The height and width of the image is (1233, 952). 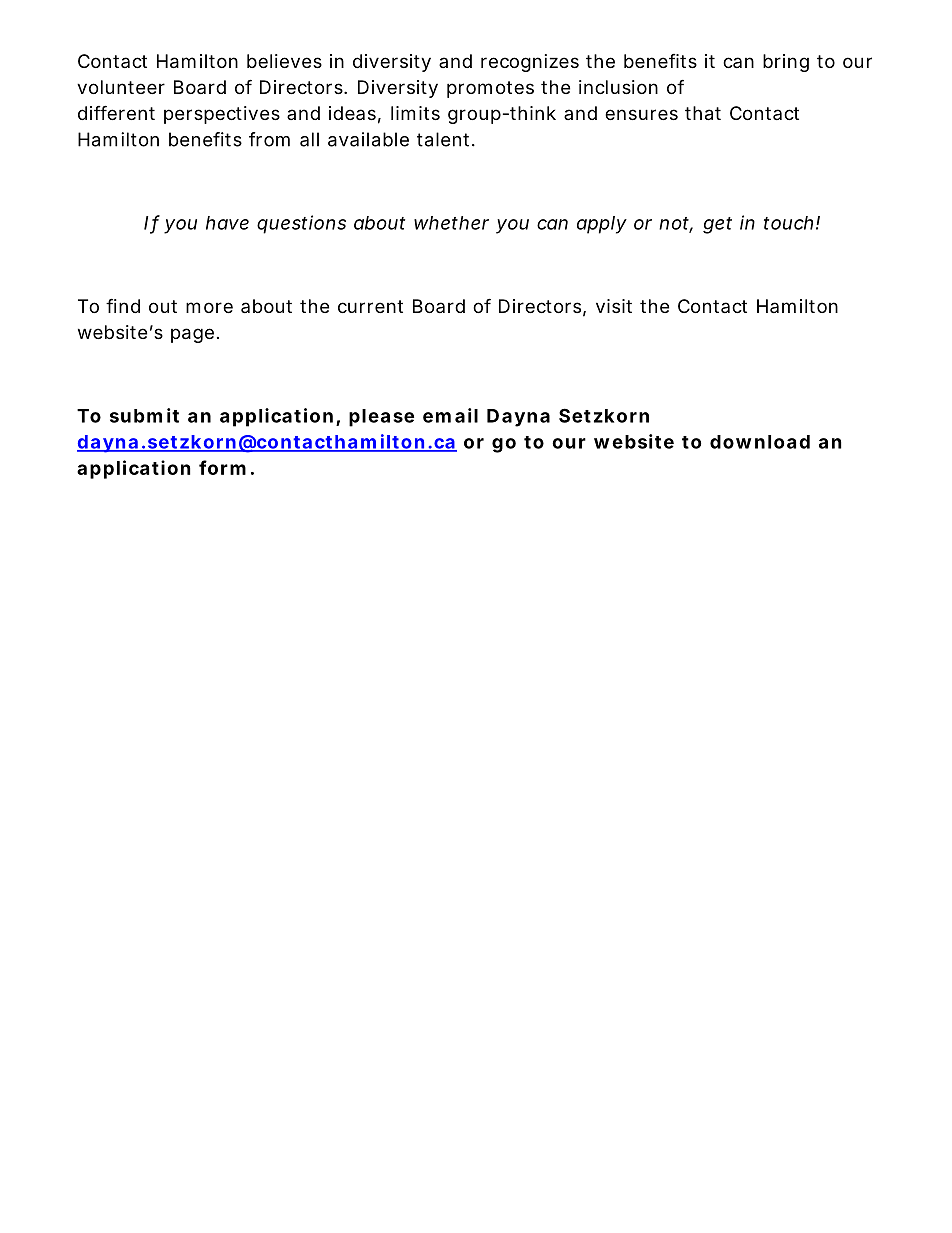 I want to click on volunteer, so click(x=121, y=87).
